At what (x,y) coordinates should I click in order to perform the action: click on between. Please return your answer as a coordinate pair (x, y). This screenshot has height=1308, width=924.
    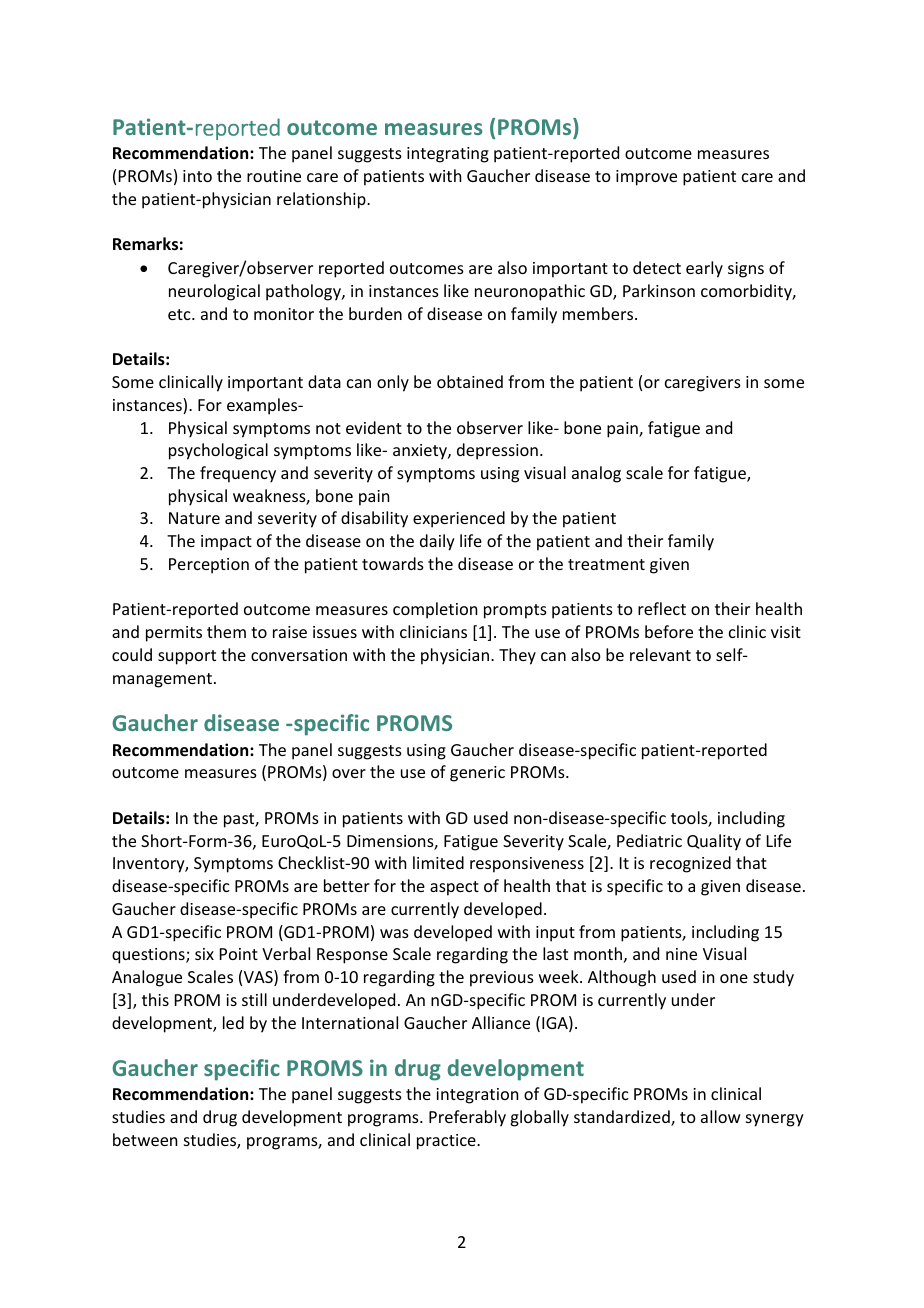
    Looking at the image, I should click on (145, 1139).
